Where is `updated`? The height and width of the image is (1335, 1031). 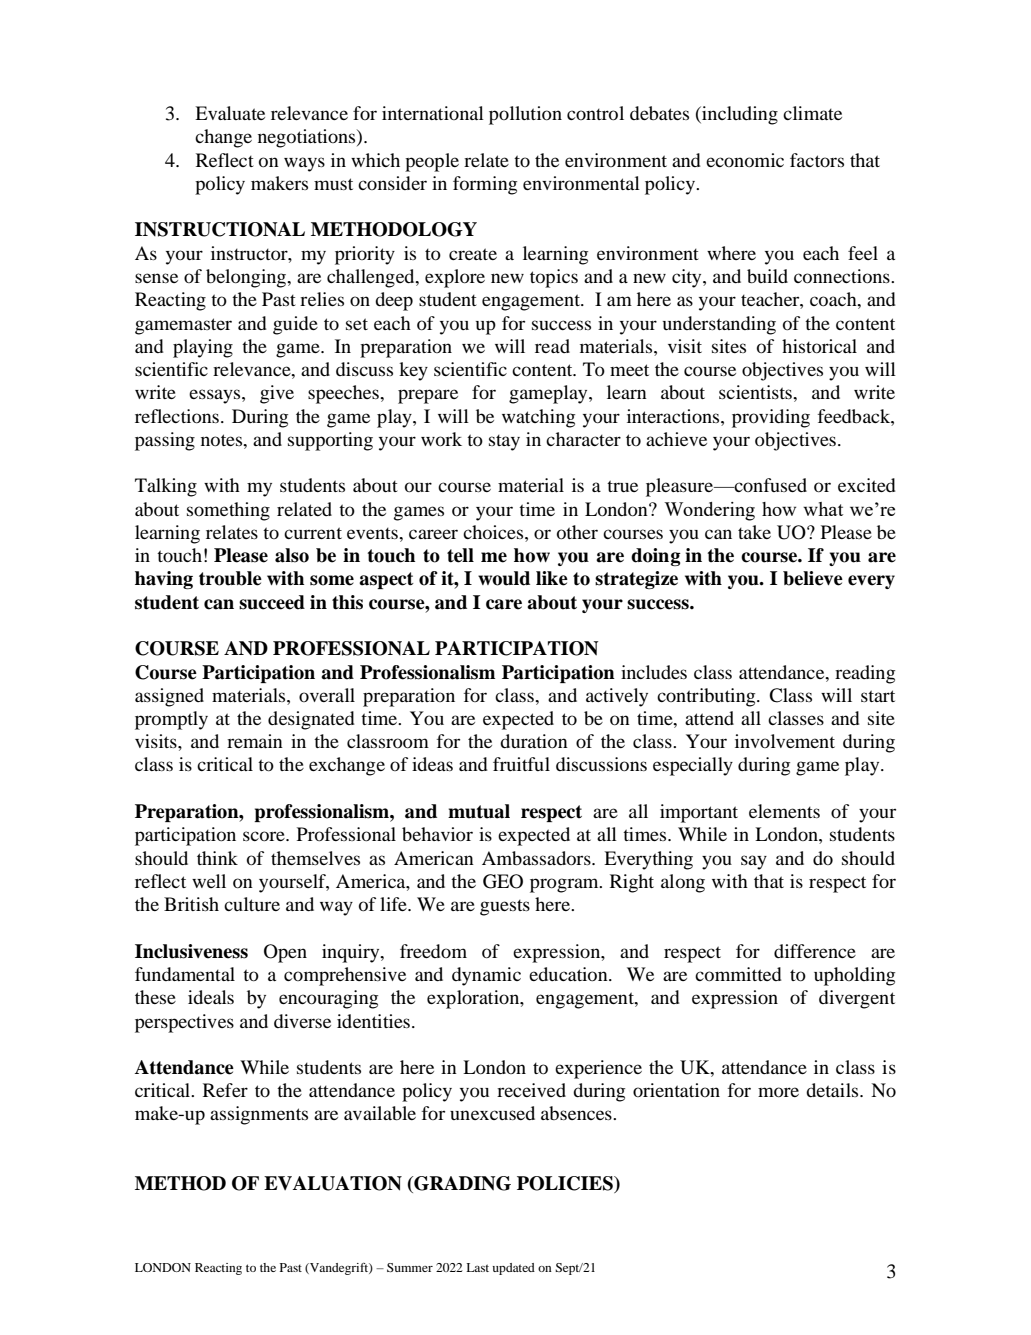 updated is located at coordinates (513, 1269).
